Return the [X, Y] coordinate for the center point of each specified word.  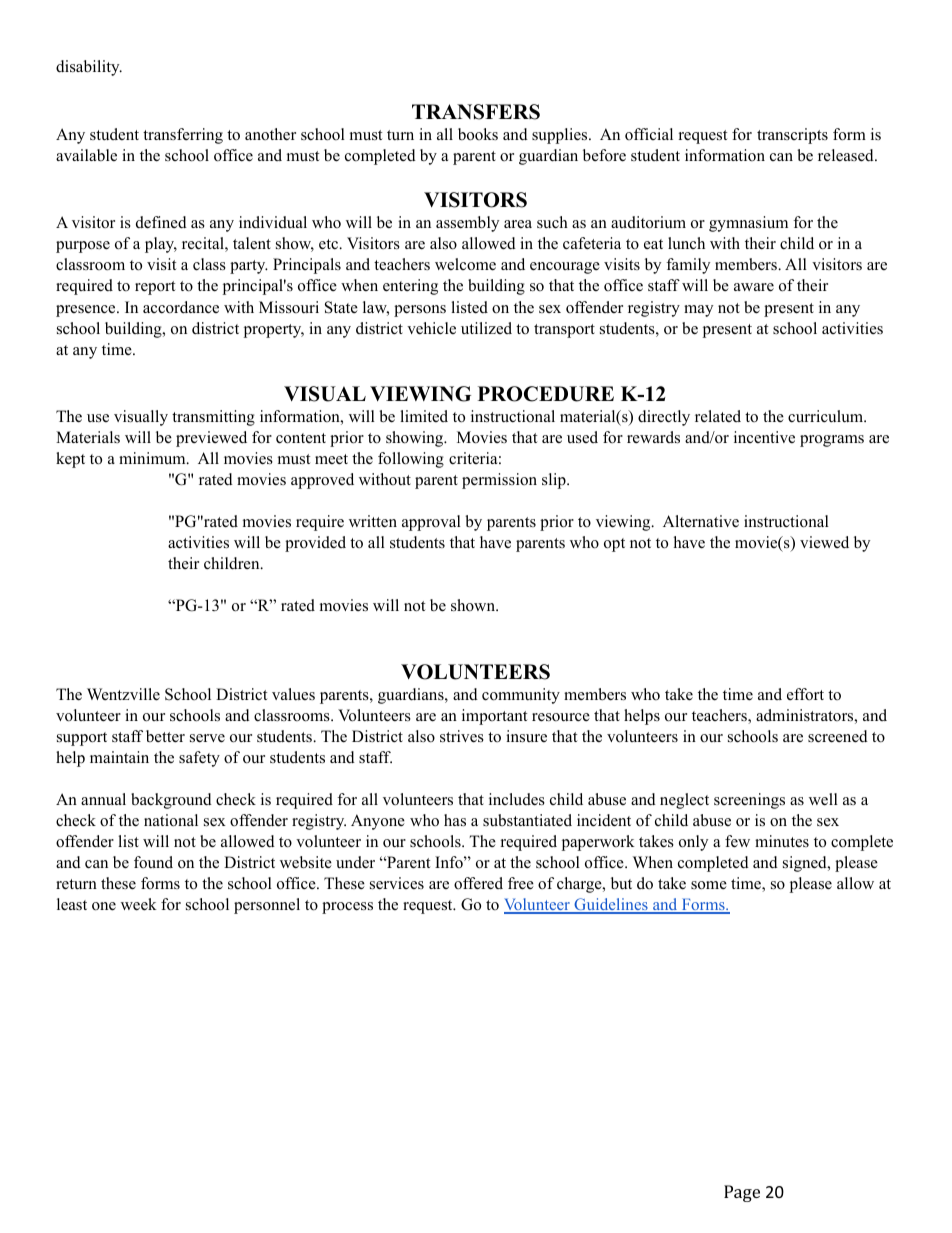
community [521, 696]
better [165, 736]
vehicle [431, 328]
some [709, 885]
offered [478, 883]
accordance [181, 307]
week [139, 904]
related [718, 416]
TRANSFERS [476, 112]
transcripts [792, 136]
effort [805, 694]
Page [742, 1193]
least [72, 904]
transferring [183, 136]
